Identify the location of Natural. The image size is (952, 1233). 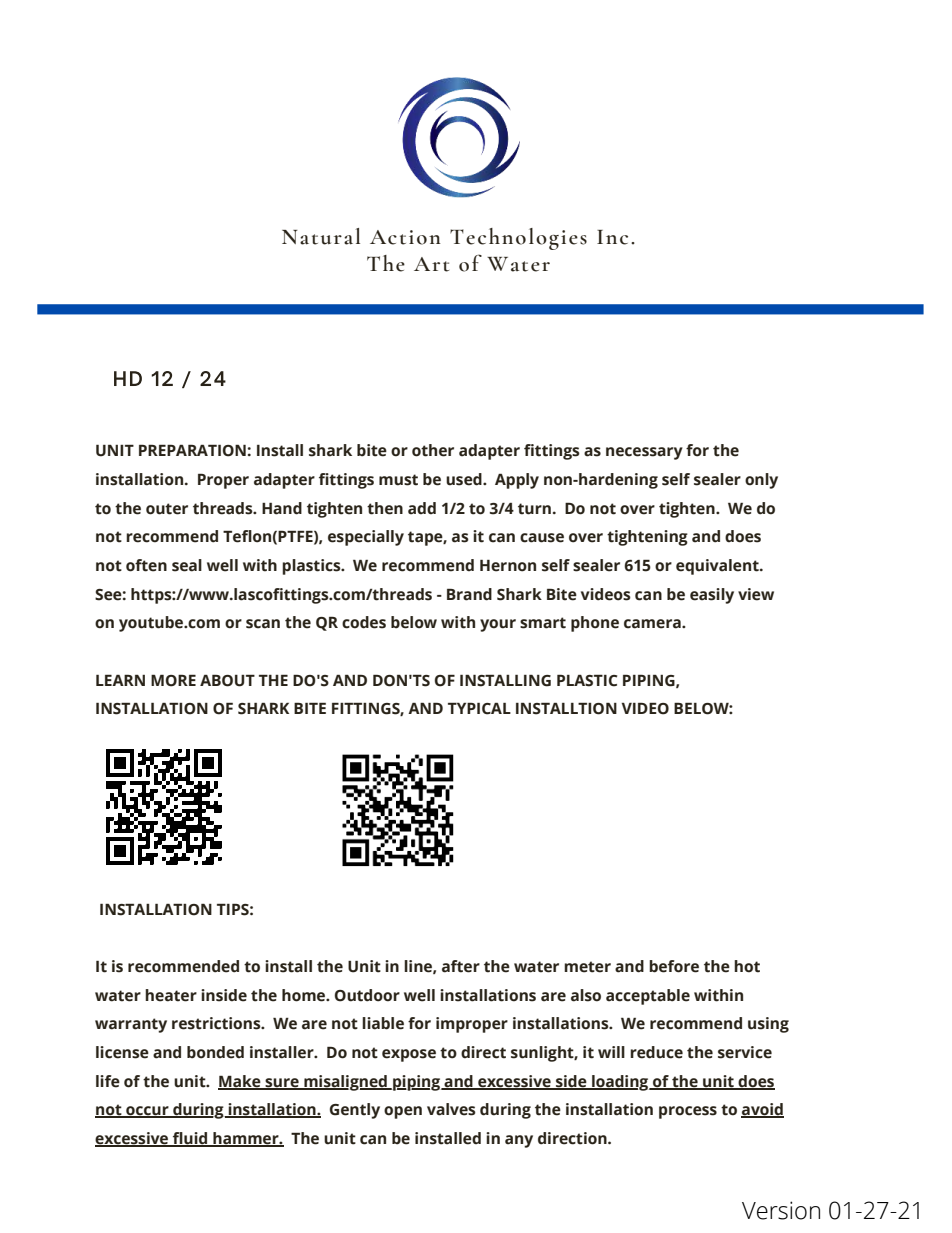
(321, 236).
